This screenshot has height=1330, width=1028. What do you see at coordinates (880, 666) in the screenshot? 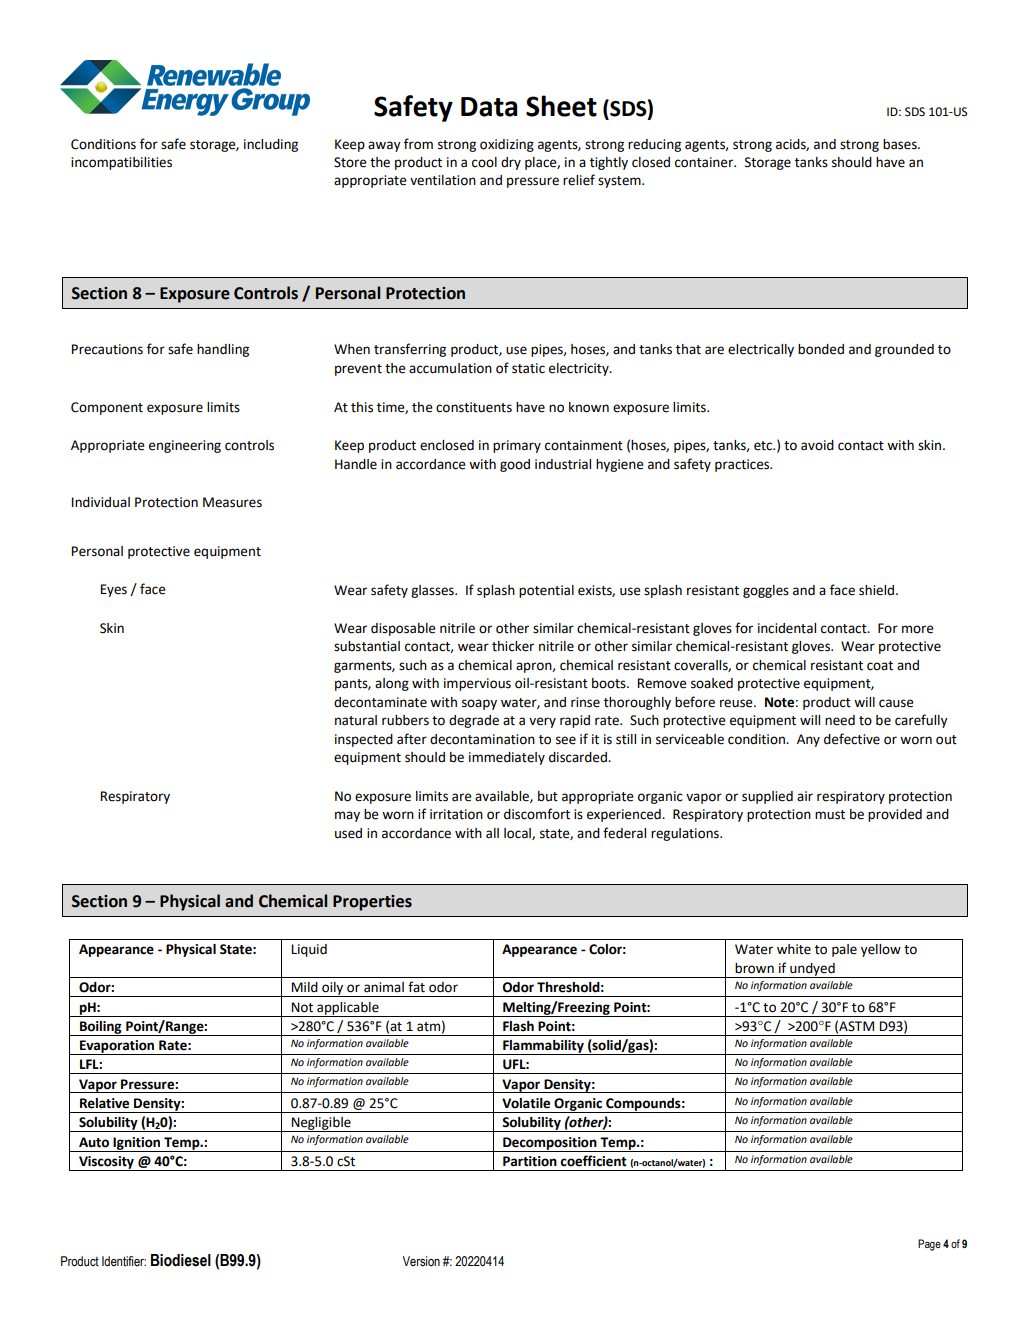
I see `coat` at bounding box center [880, 666].
